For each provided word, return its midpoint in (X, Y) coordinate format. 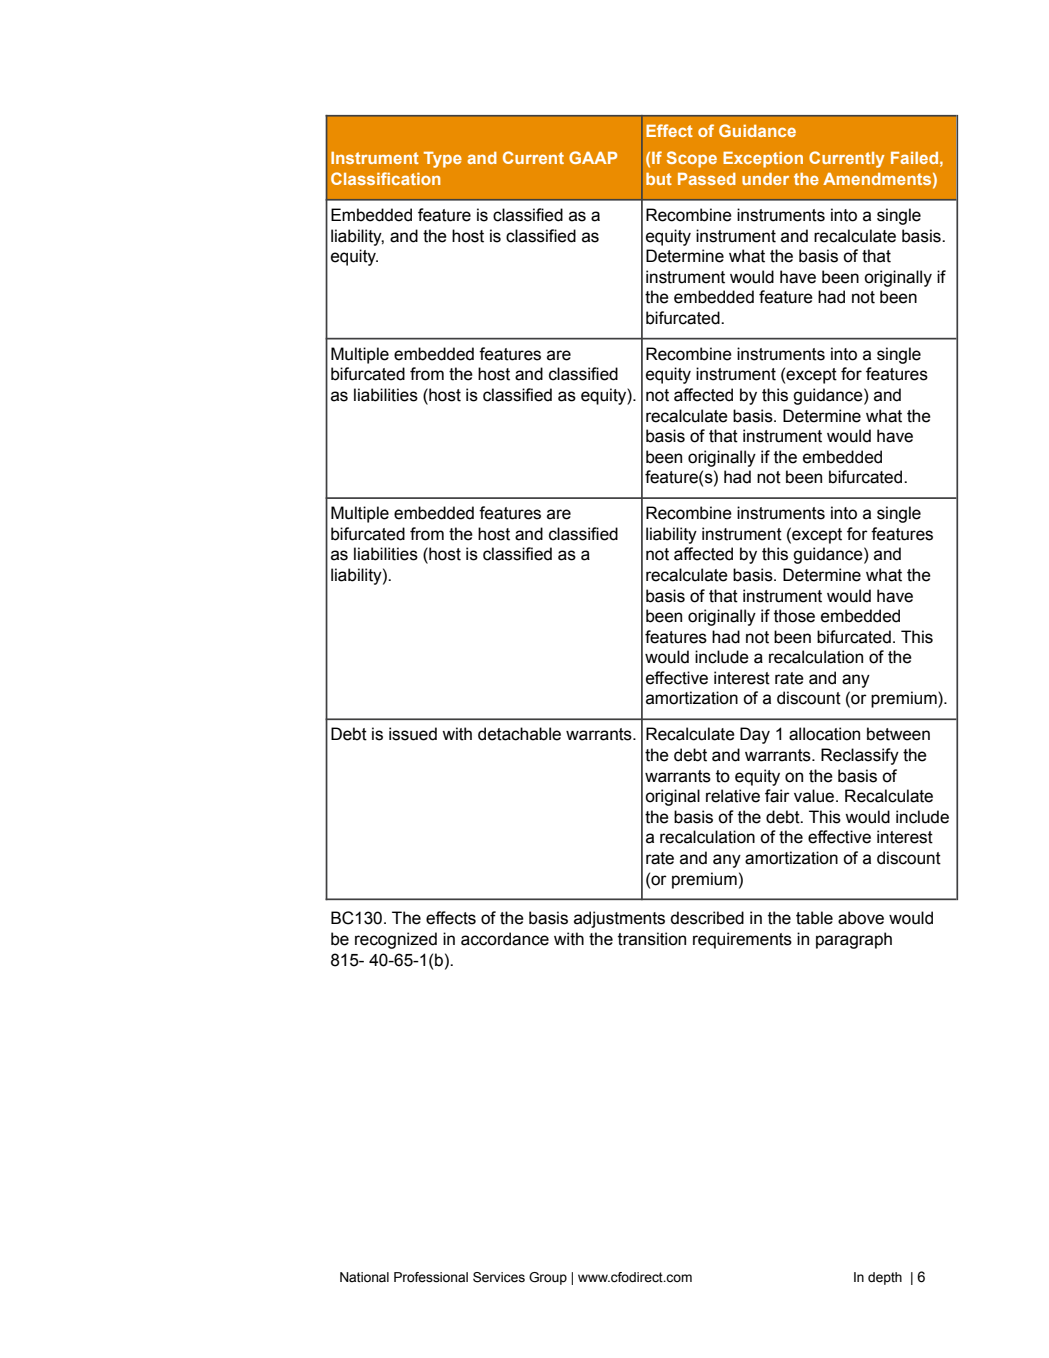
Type (443, 160)
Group (548, 1278)
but (659, 179)
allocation (824, 734)
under (765, 179)
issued (413, 734)
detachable (519, 734)
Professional (431, 1277)
